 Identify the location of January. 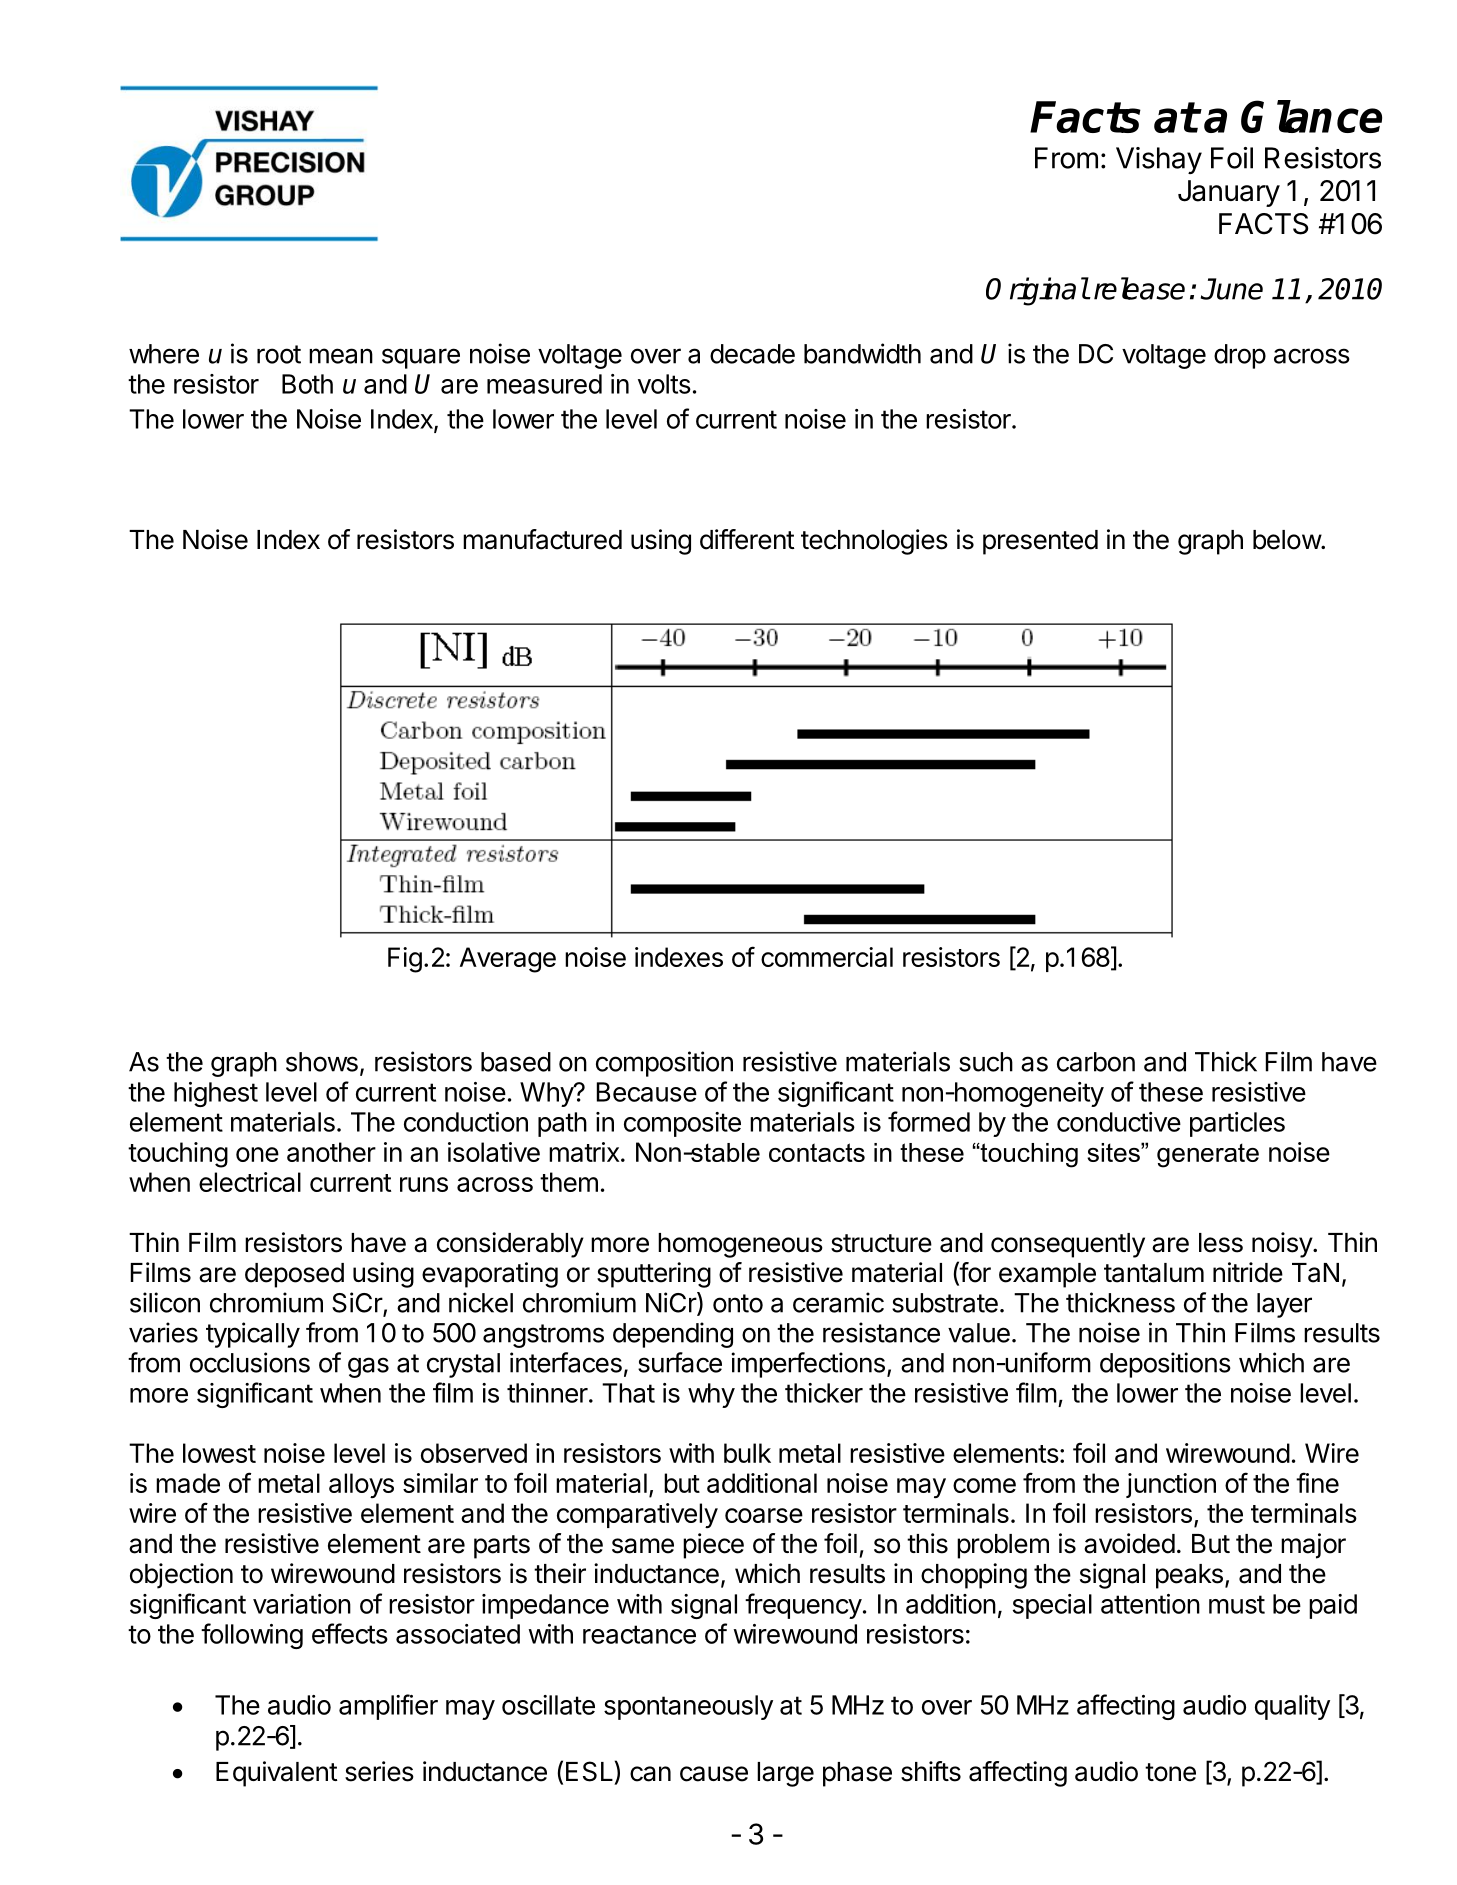
(1229, 193).
